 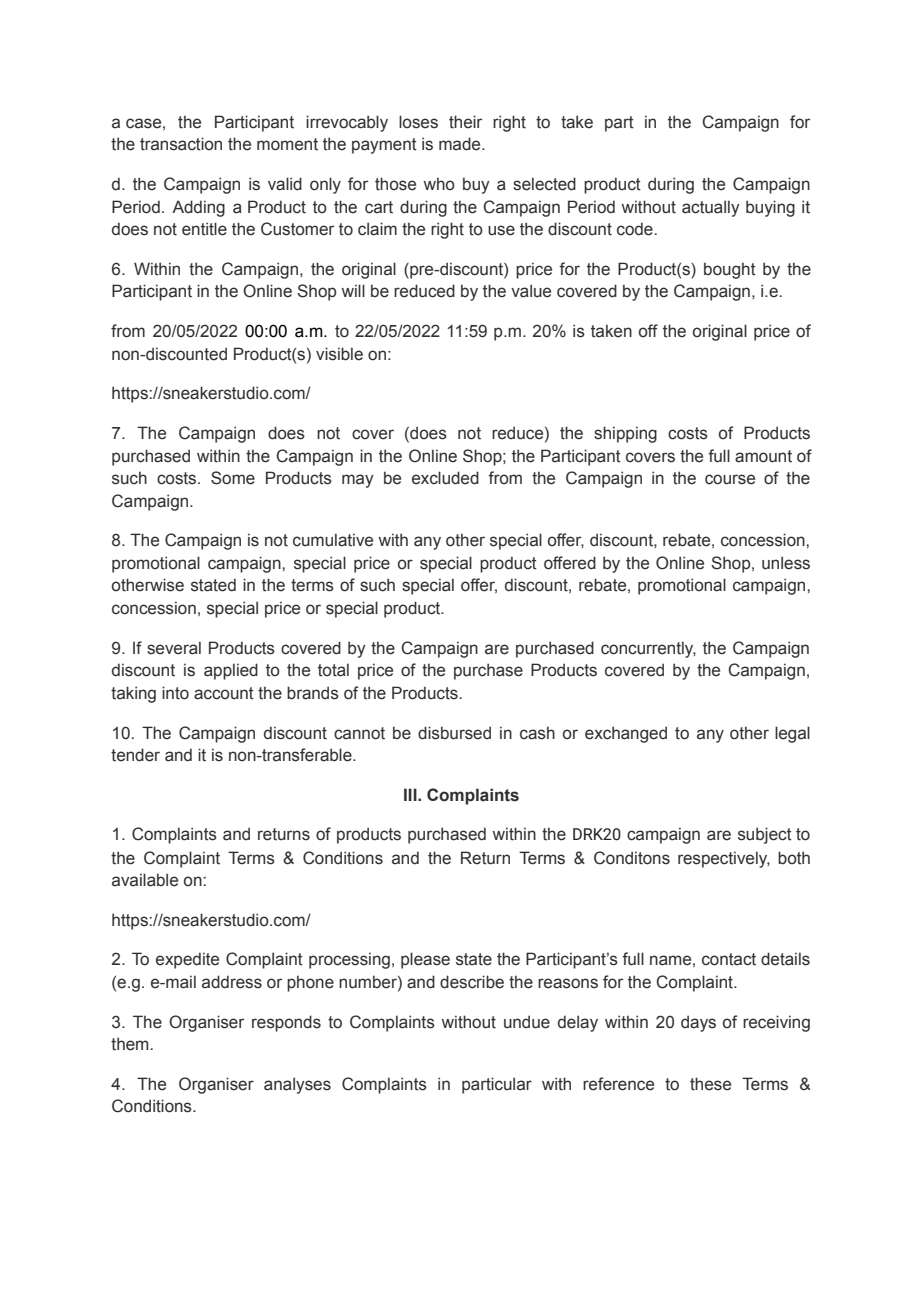 I want to click on made, so click(x=461, y=144).
